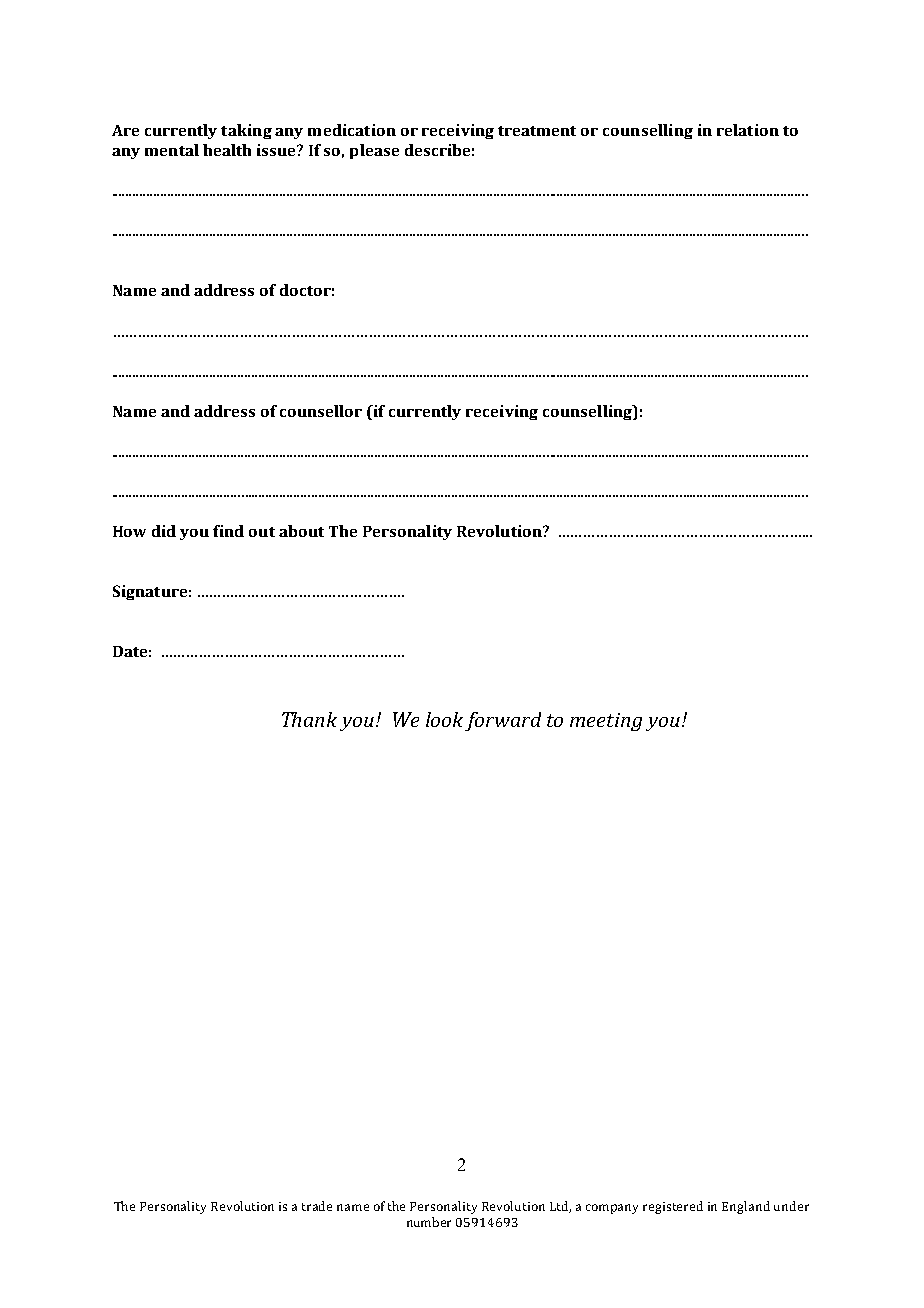 This screenshot has height=1308, width=924. I want to click on meeting, so click(606, 722).
